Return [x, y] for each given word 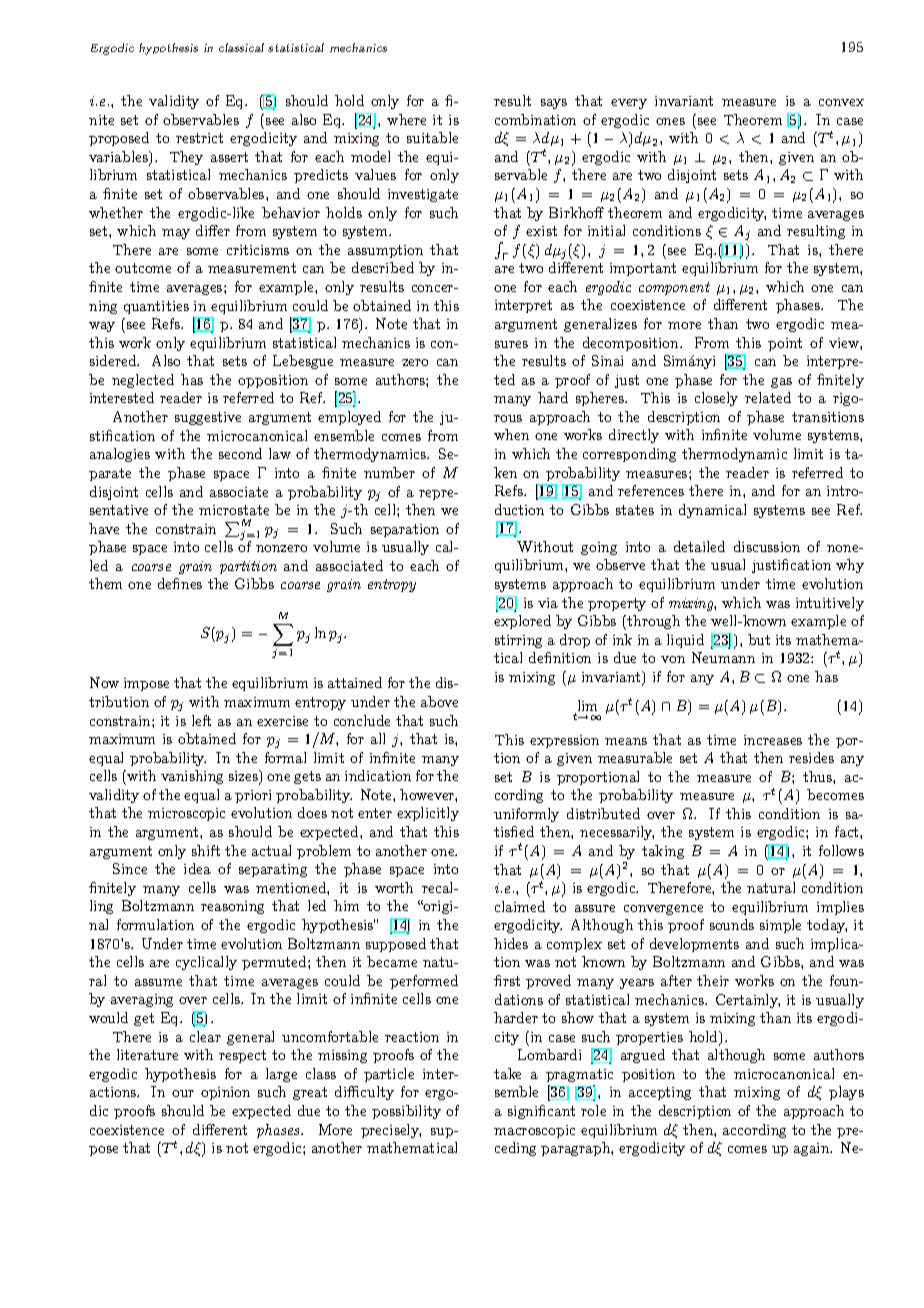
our [183, 1093]
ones [670, 121]
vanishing [192, 777]
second [240, 453]
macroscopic [534, 1131]
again [813, 1149]
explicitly [428, 814]
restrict [199, 138]
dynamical [712, 511]
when [511, 434]
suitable [432, 137]
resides [811, 757]
